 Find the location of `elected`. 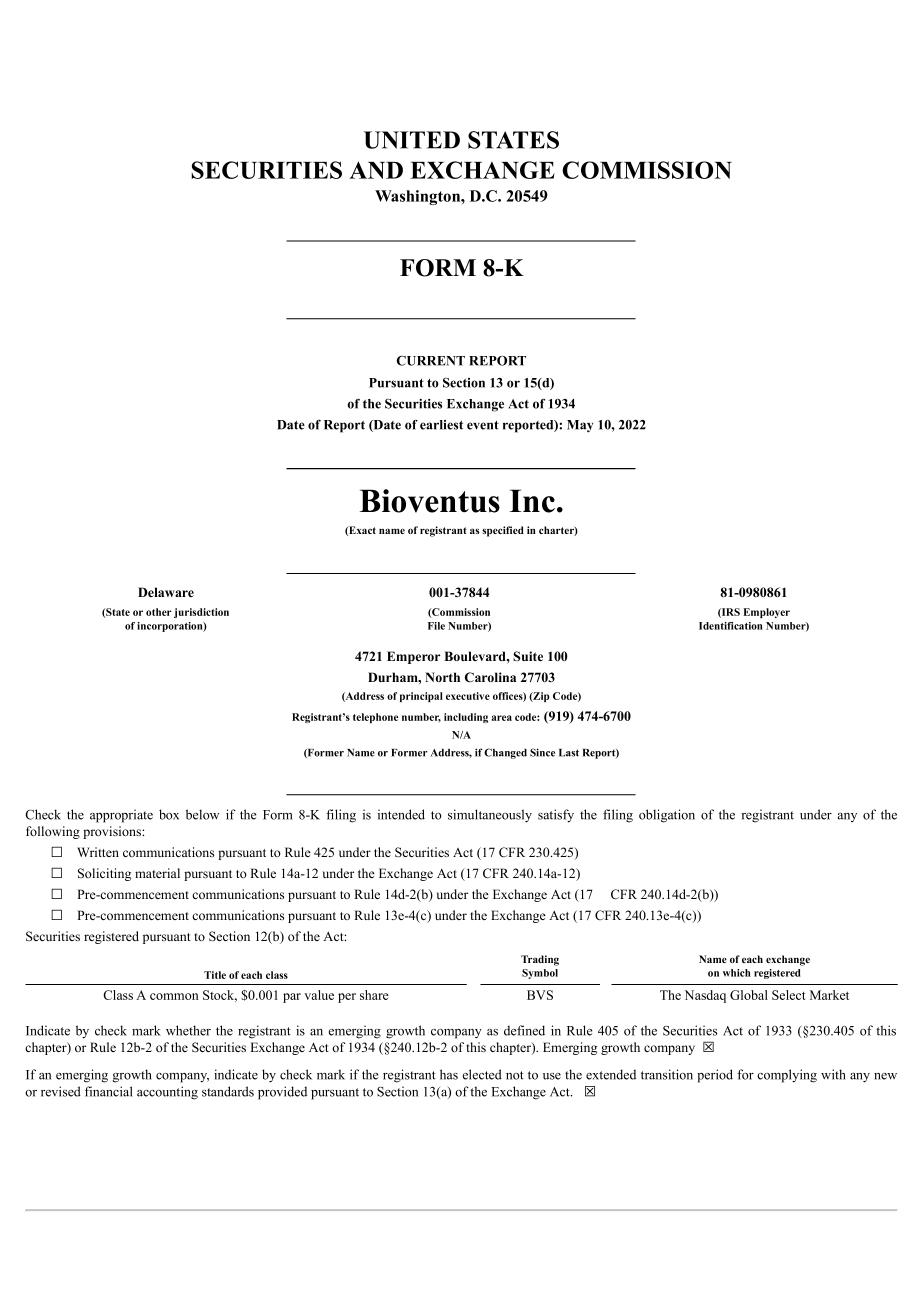

elected is located at coordinates (482, 1074).
